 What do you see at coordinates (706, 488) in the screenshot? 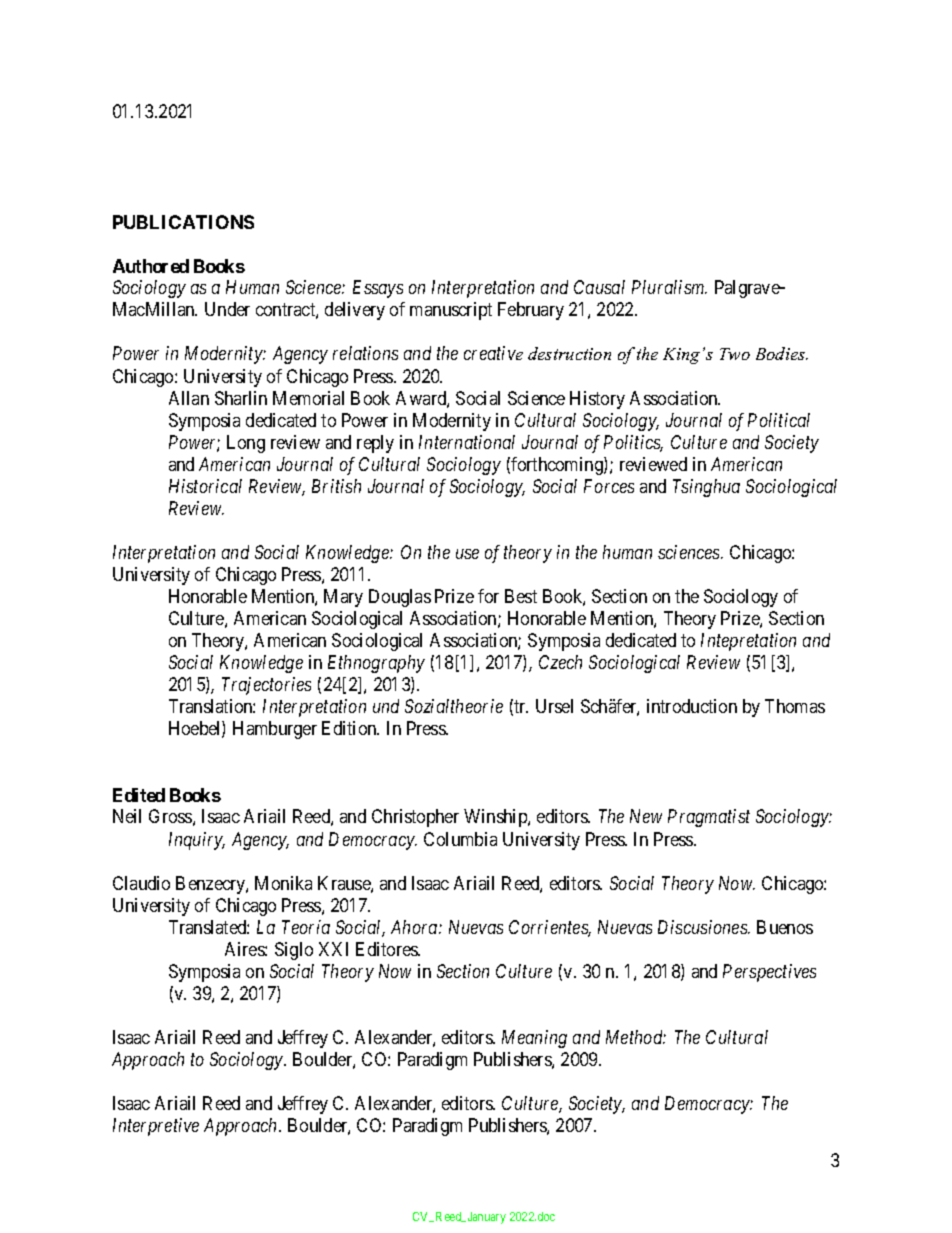
I see `Tsinghua` at bounding box center [706, 488].
